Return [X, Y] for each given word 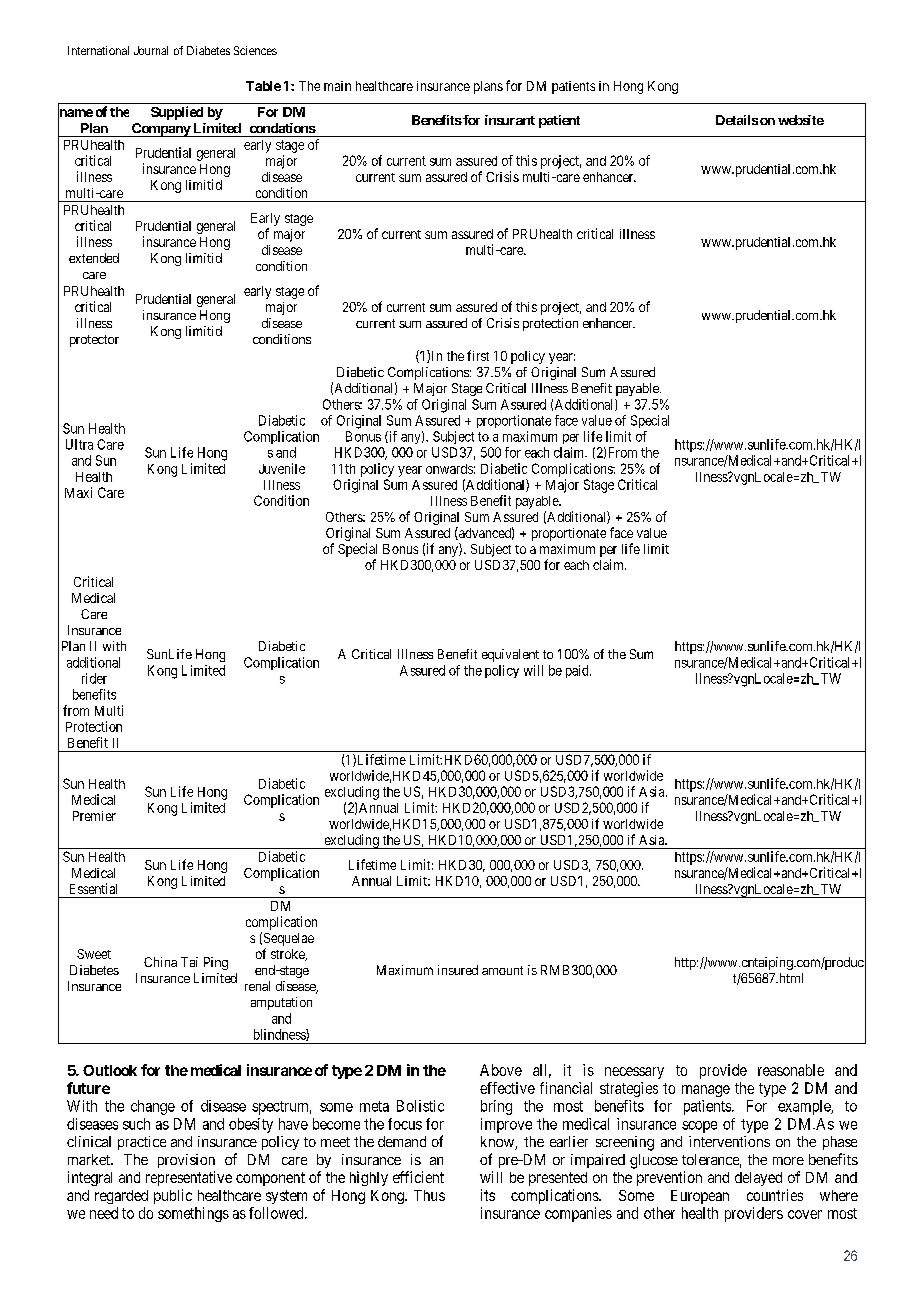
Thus [429, 1195]
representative [189, 1178]
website [801, 120]
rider [94, 678]
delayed [758, 1179]
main [337, 86]
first [478, 355]
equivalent [510, 655]
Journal [151, 50]
